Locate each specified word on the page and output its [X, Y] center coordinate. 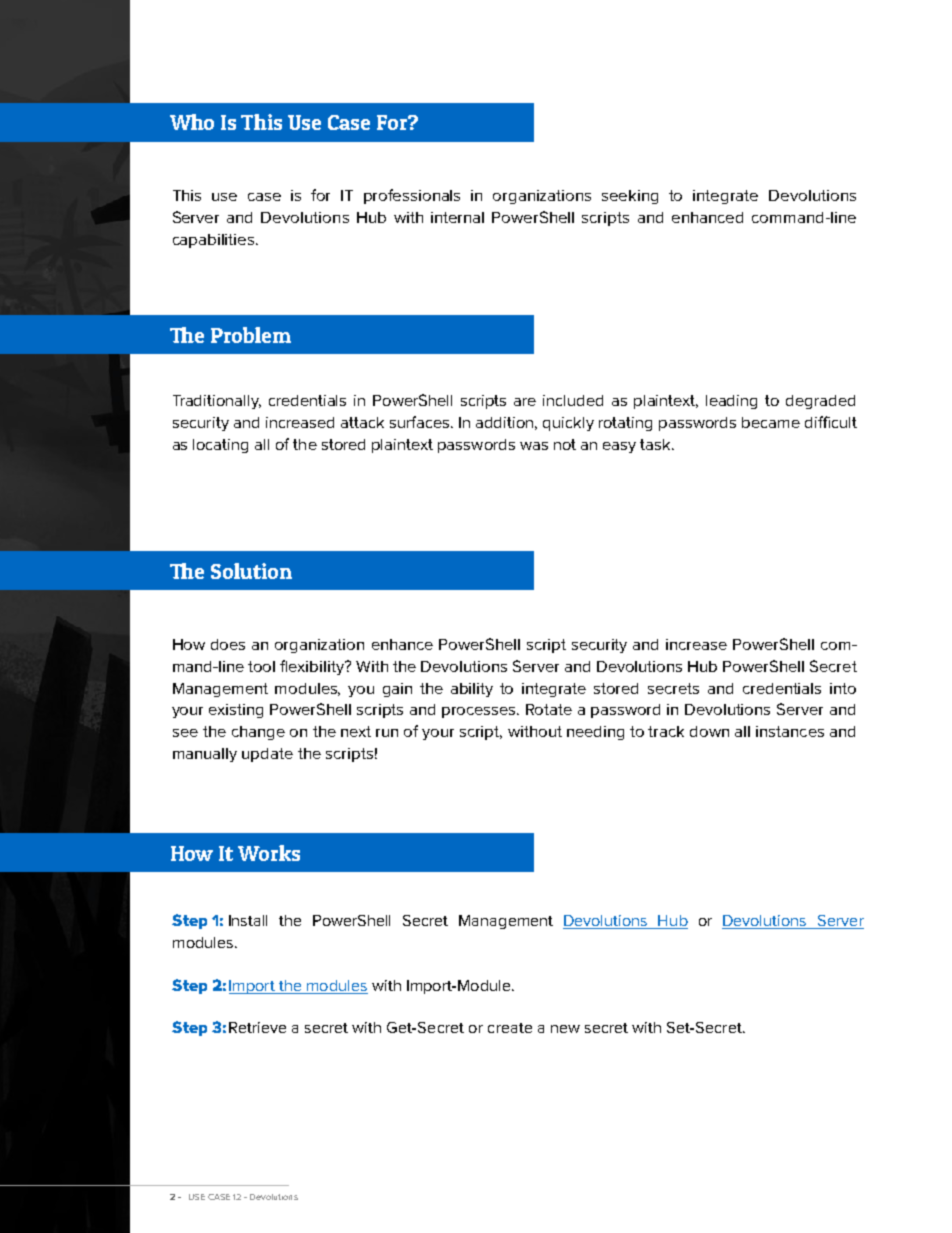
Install [248, 920]
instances [790, 731]
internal [457, 217]
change [258, 733]
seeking [630, 197]
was [534, 446]
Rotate [549, 709]
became [771, 422]
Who [192, 122]
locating [220, 446]
